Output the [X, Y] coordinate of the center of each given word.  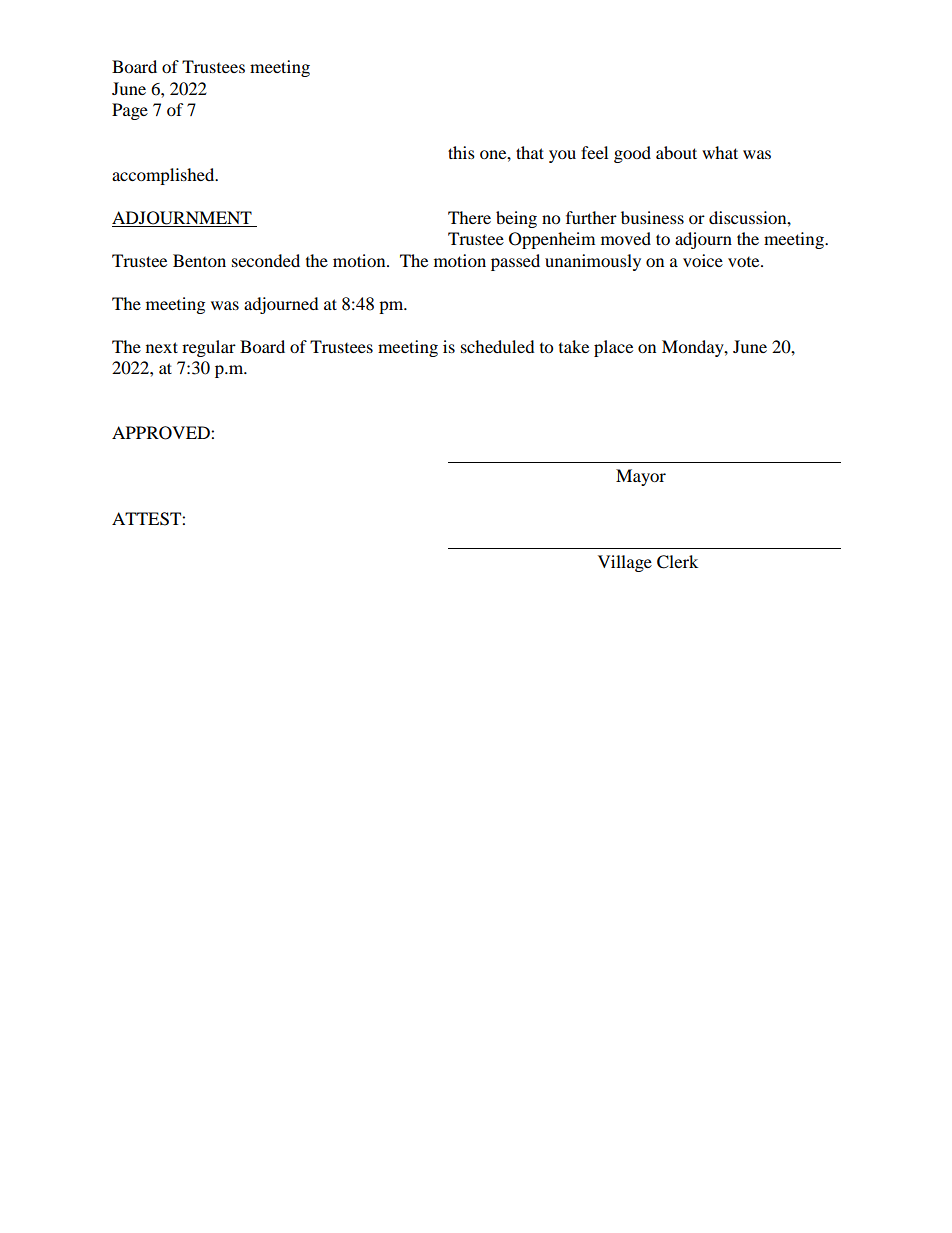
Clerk [677, 562]
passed [515, 262]
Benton [199, 260]
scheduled [498, 346]
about [676, 152]
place [613, 348]
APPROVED [162, 433]
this [461, 152]
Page [130, 111]
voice [703, 260]
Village [625, 563]
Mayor [641, 477]
